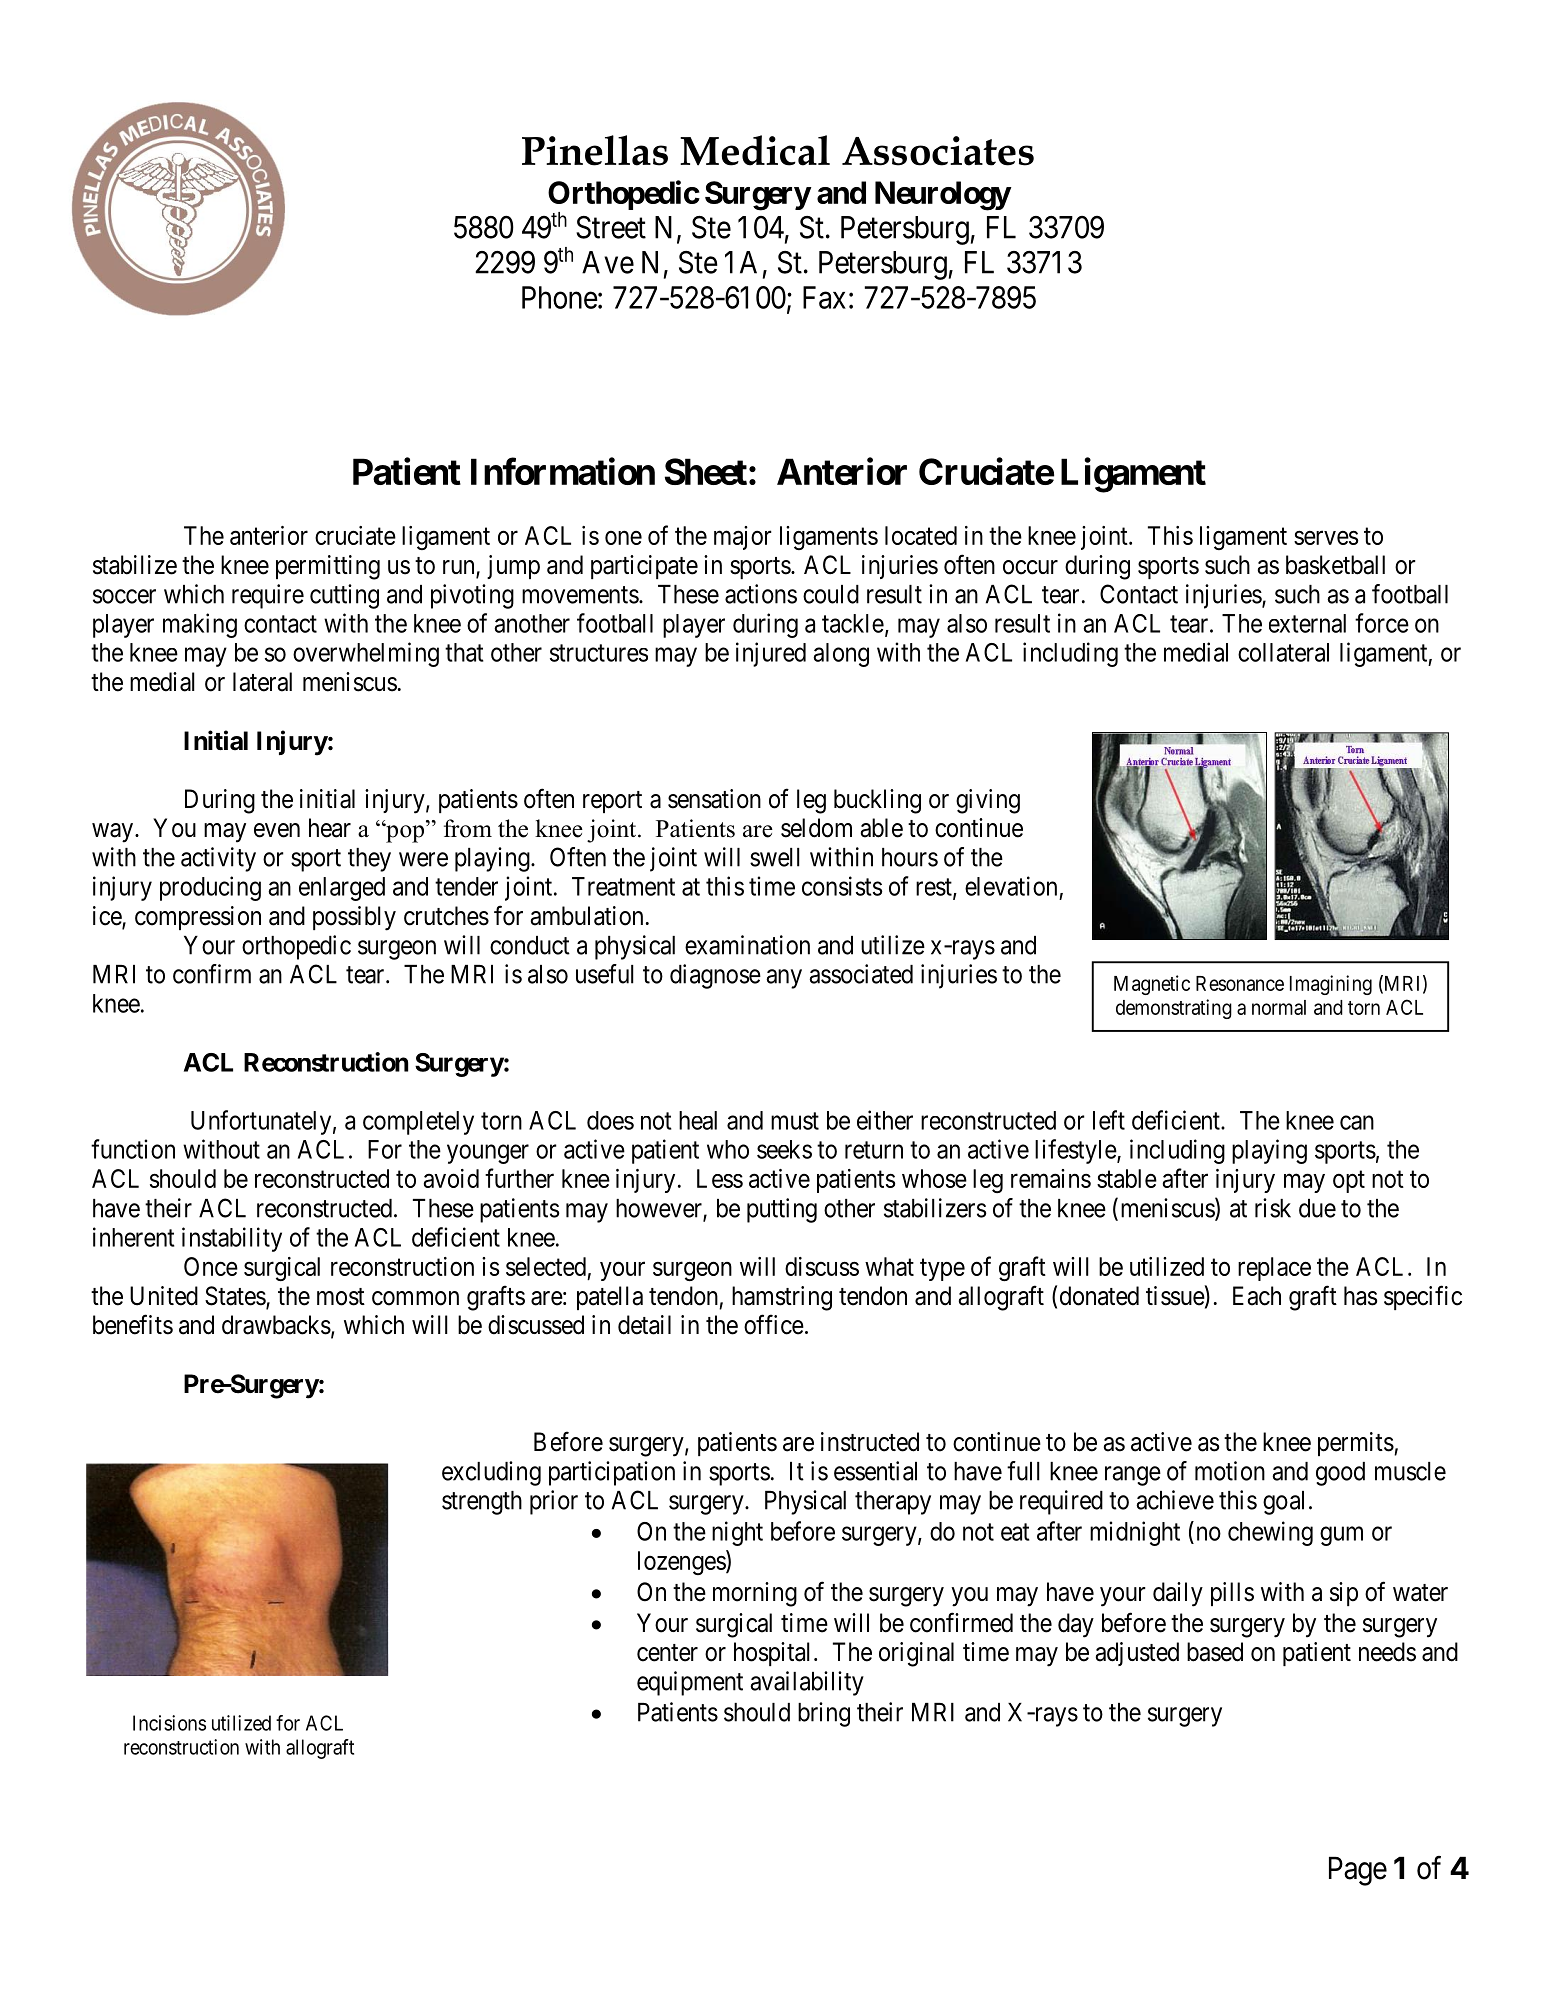  I want to click on Medical, so click(755, 150).
